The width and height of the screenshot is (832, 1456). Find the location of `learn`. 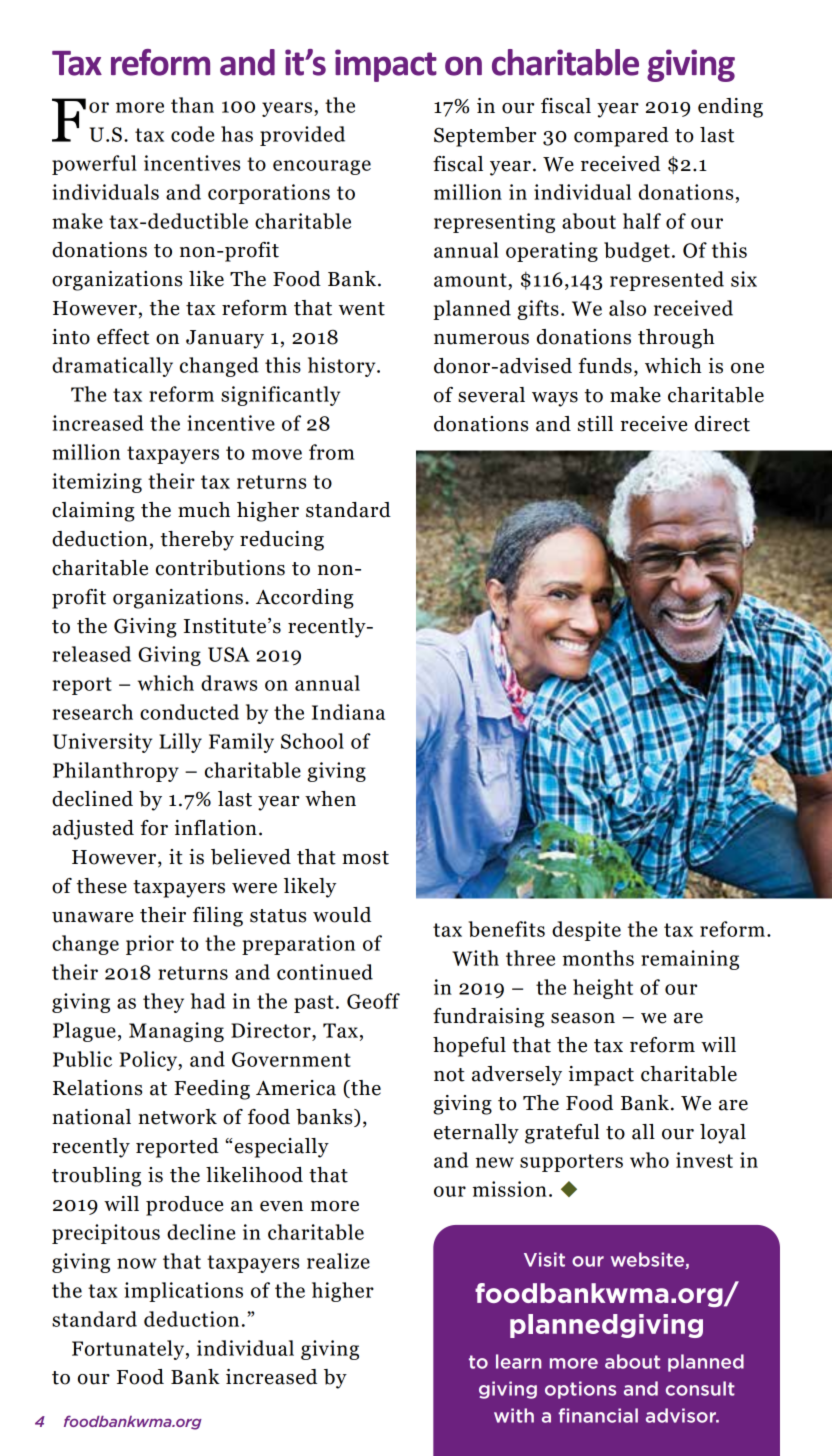

learn is located at coordinates (518, 1361).
